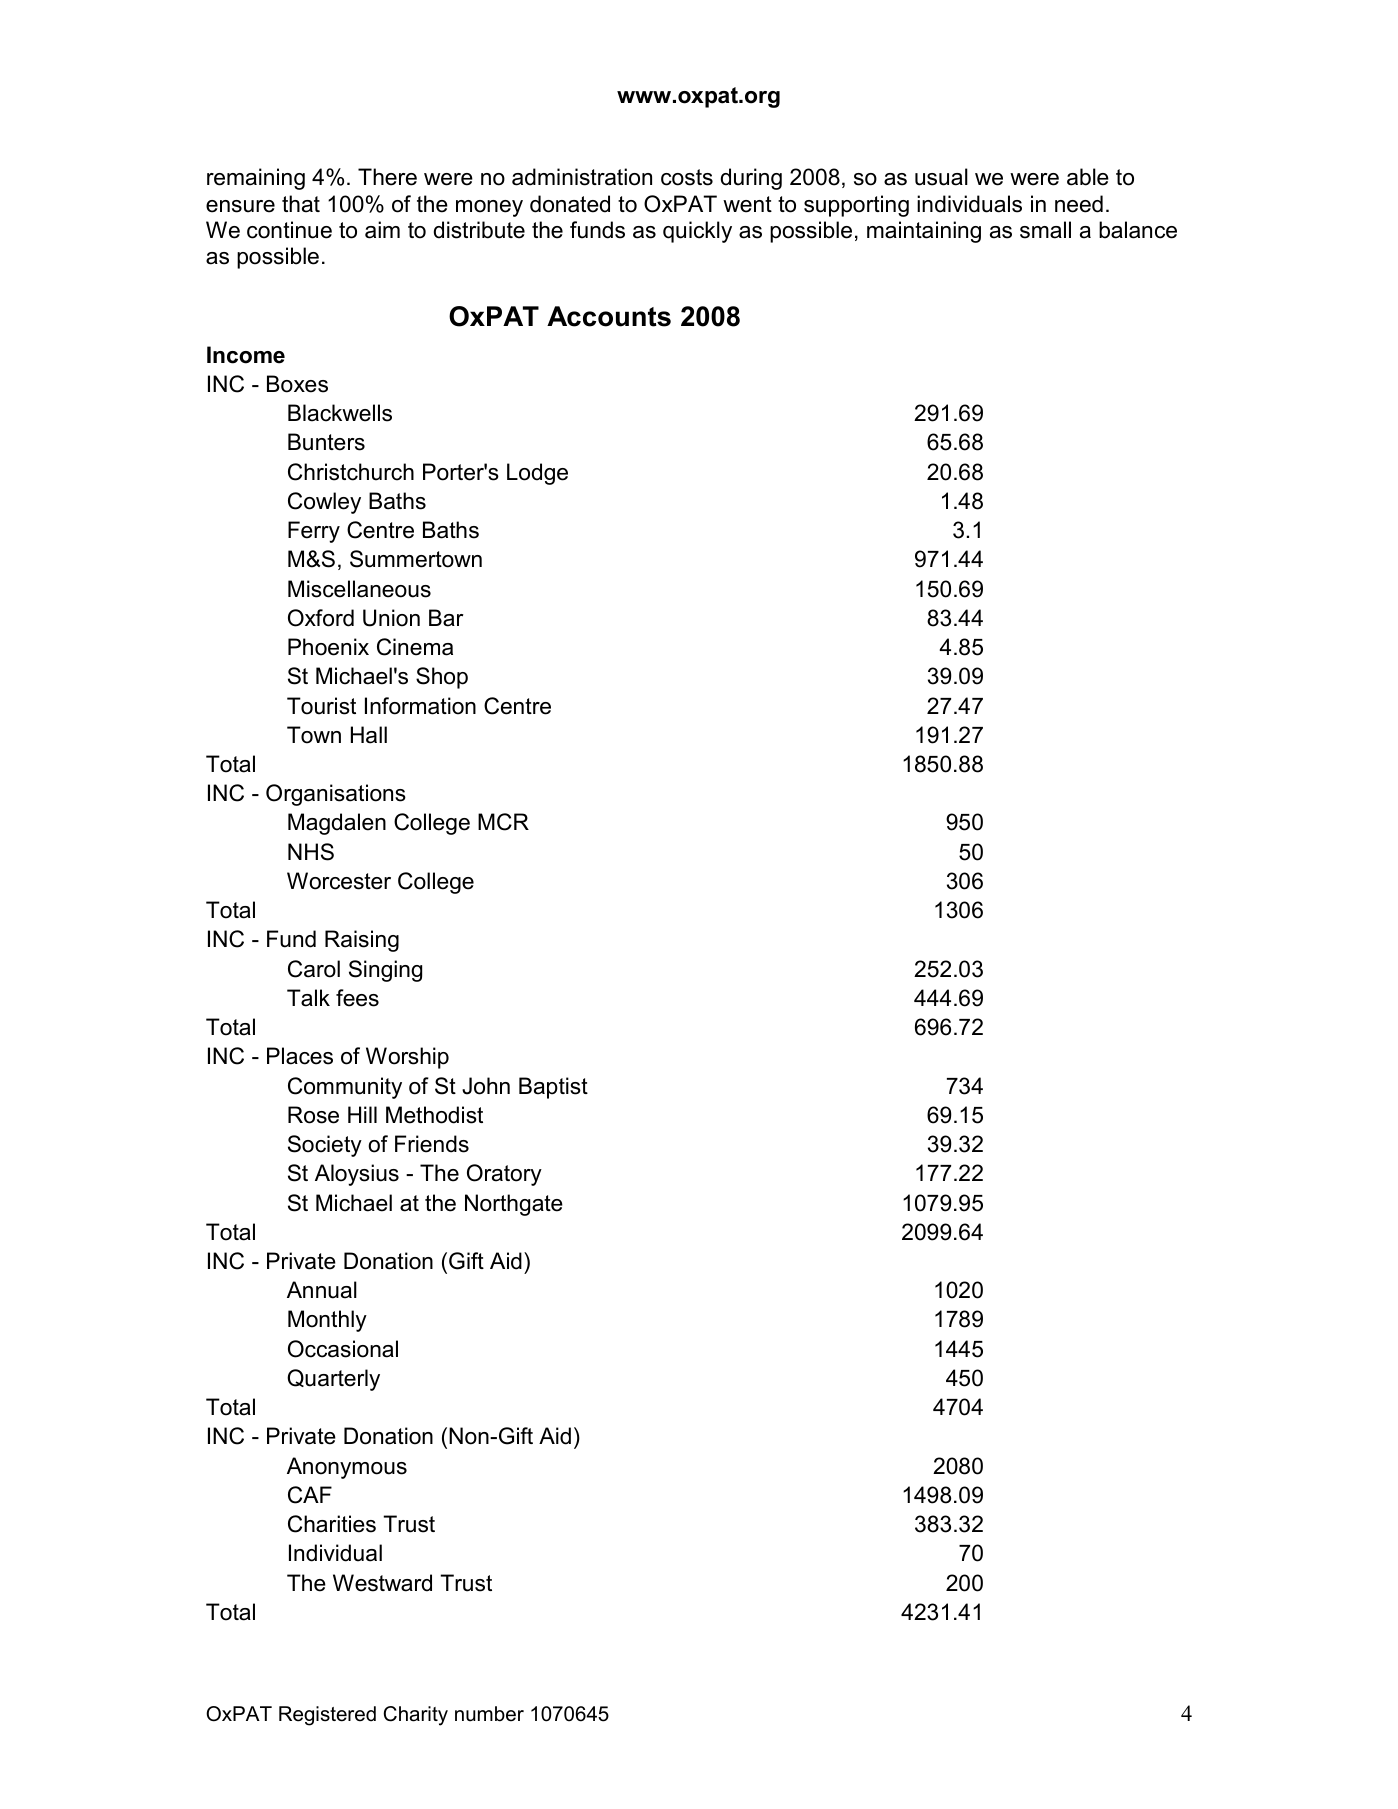 The width and height of the image is (1398, 1809). Describe the element at coordinates (327, 1321) in the image. I see `Monthly` at that location.
